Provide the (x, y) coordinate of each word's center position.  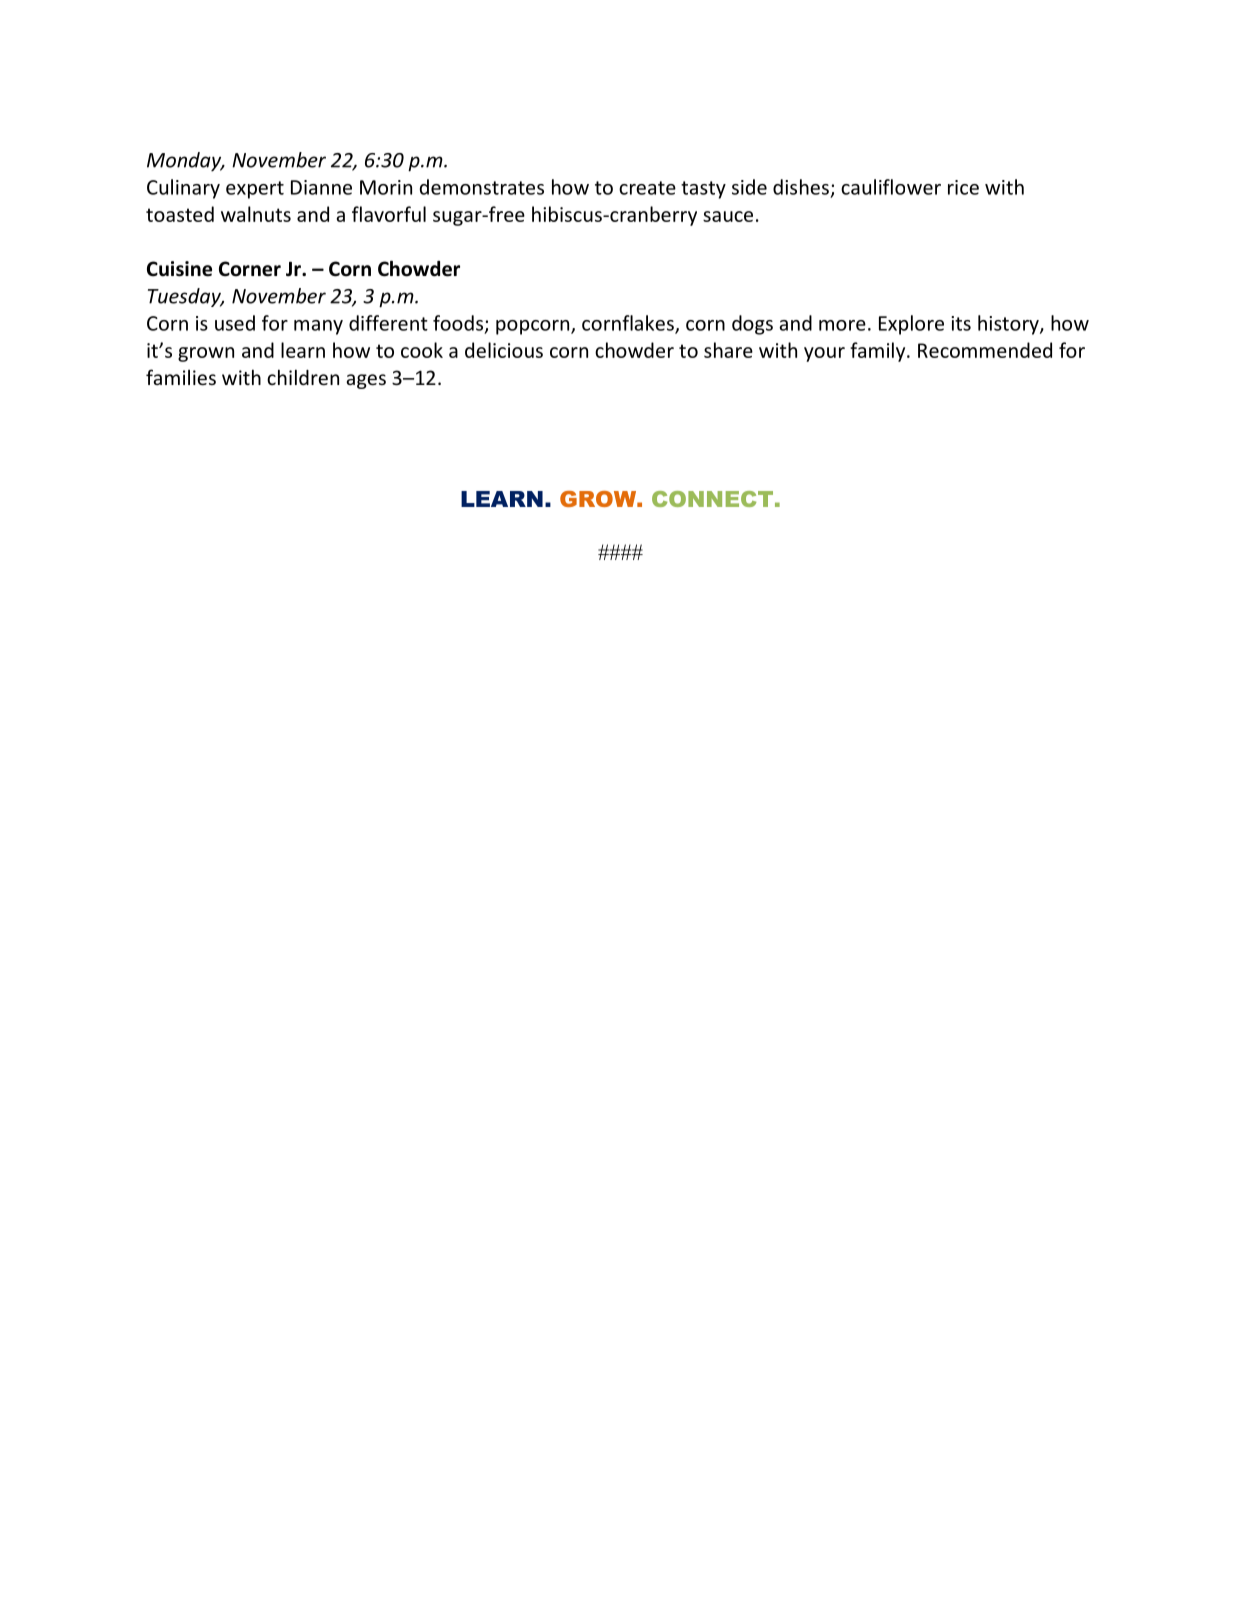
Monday (185, 162)
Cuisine (179, 269)
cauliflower (891, 187)
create (647, 188)
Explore (911, 325)
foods (458, 323)
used (235, 323)
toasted (180, 214)
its (961, 323)
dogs (752, 325)
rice (963, 187)
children (303, 377)
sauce (728, 216)
